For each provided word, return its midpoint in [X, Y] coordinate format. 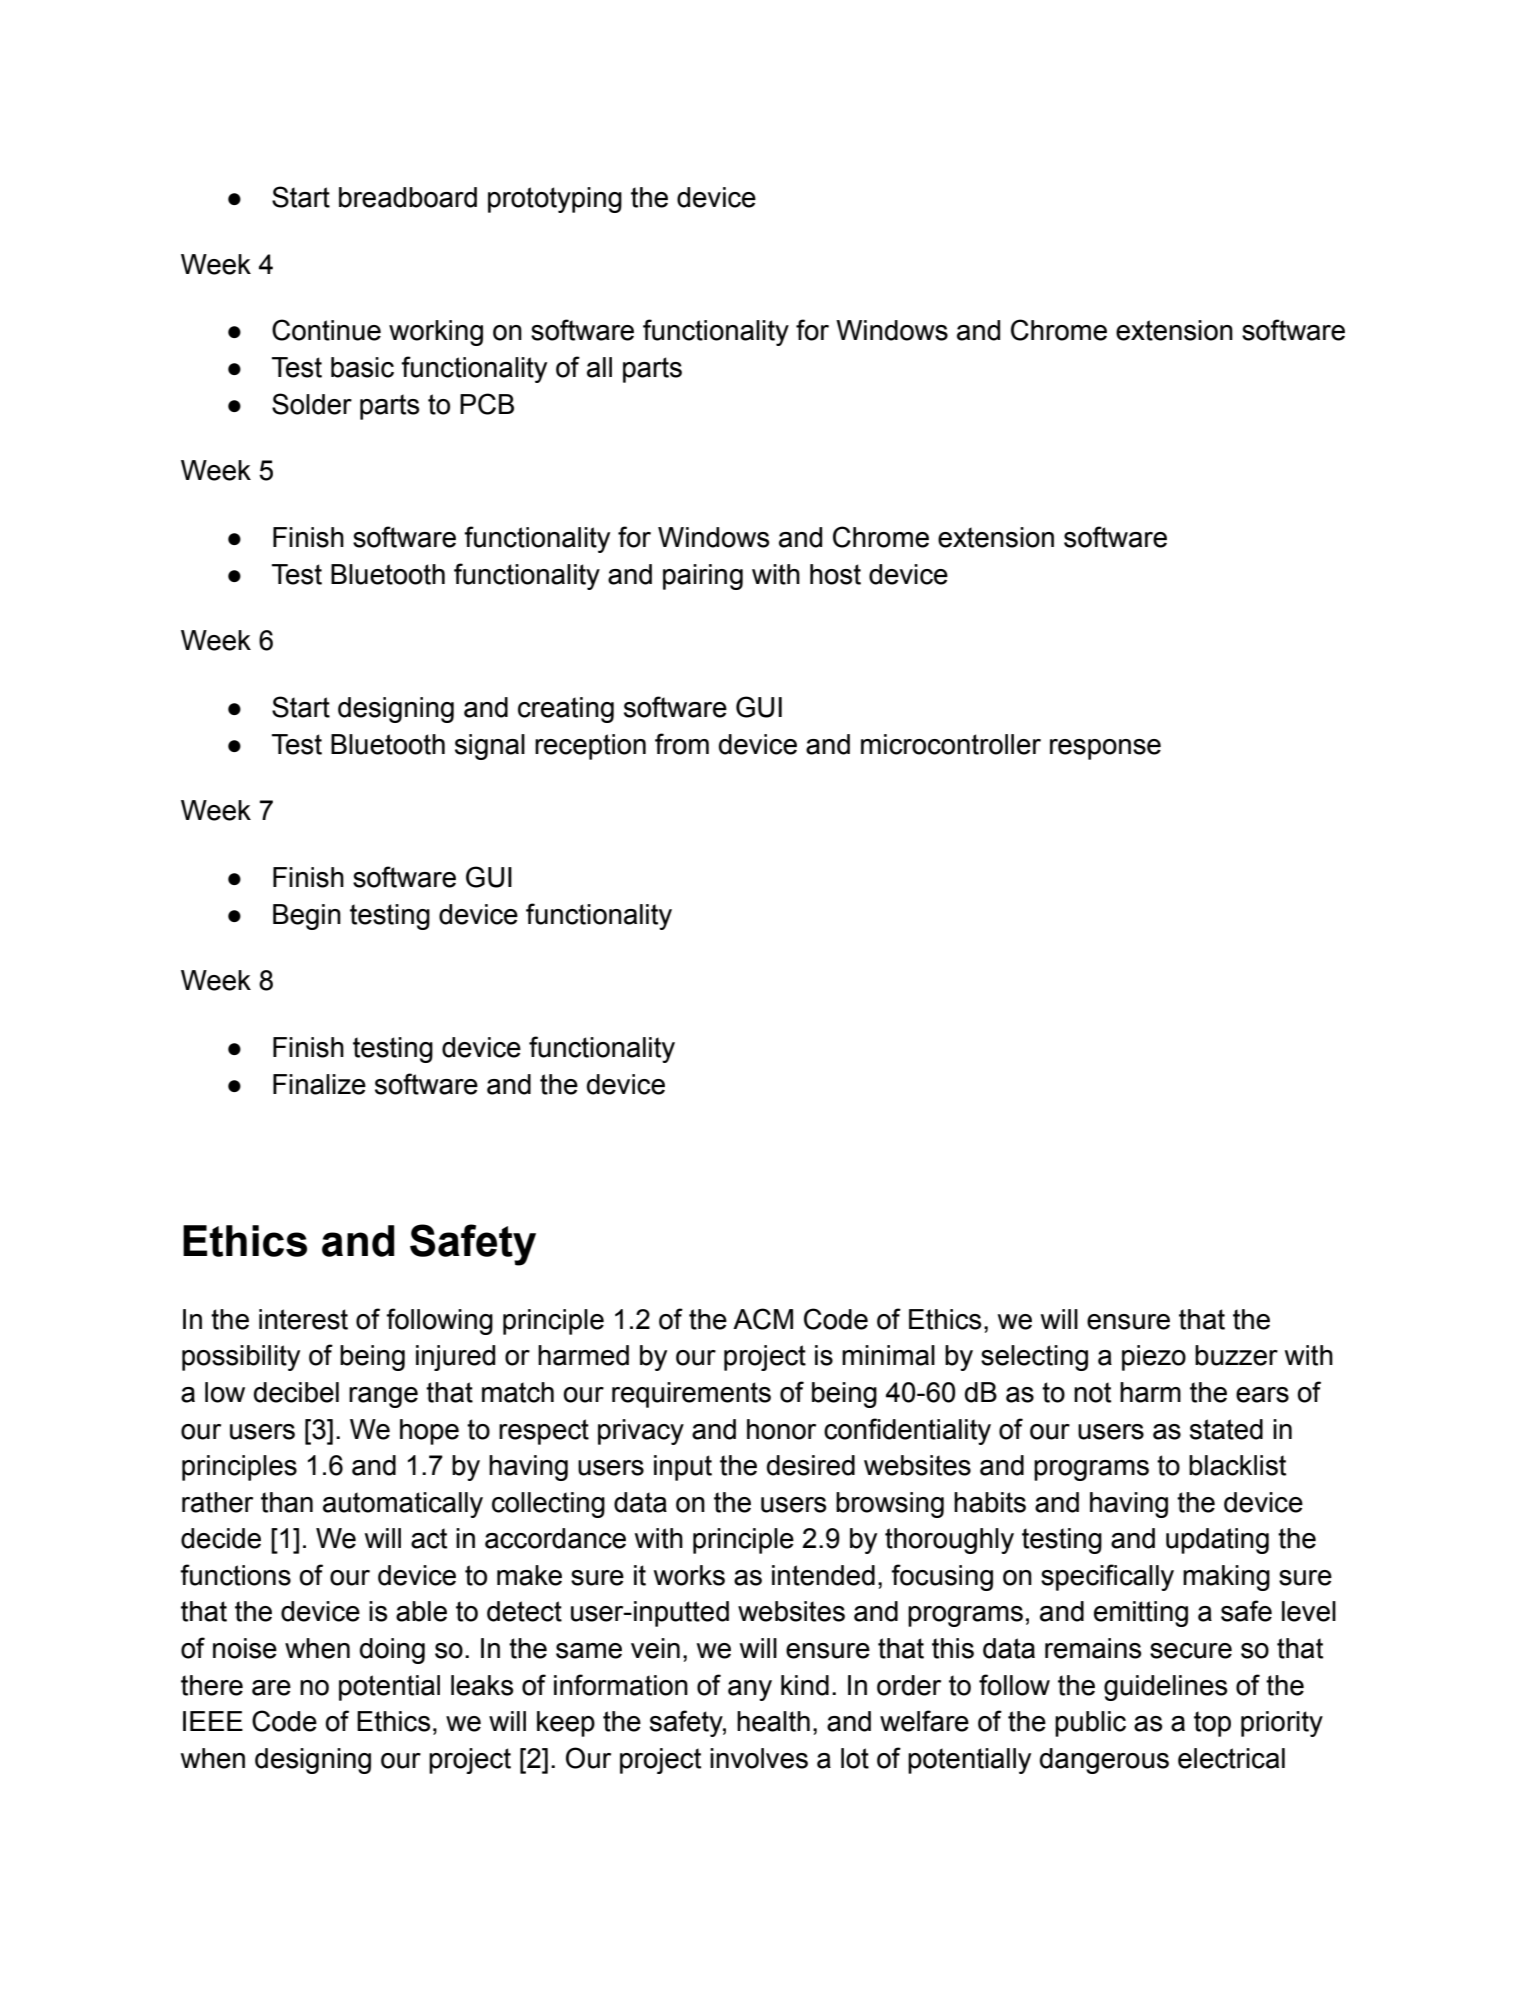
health [773, 1721]
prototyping [555, 200]
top [1212, 1724]
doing [392, 1651]
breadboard [408, 197]
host [835, 574]
